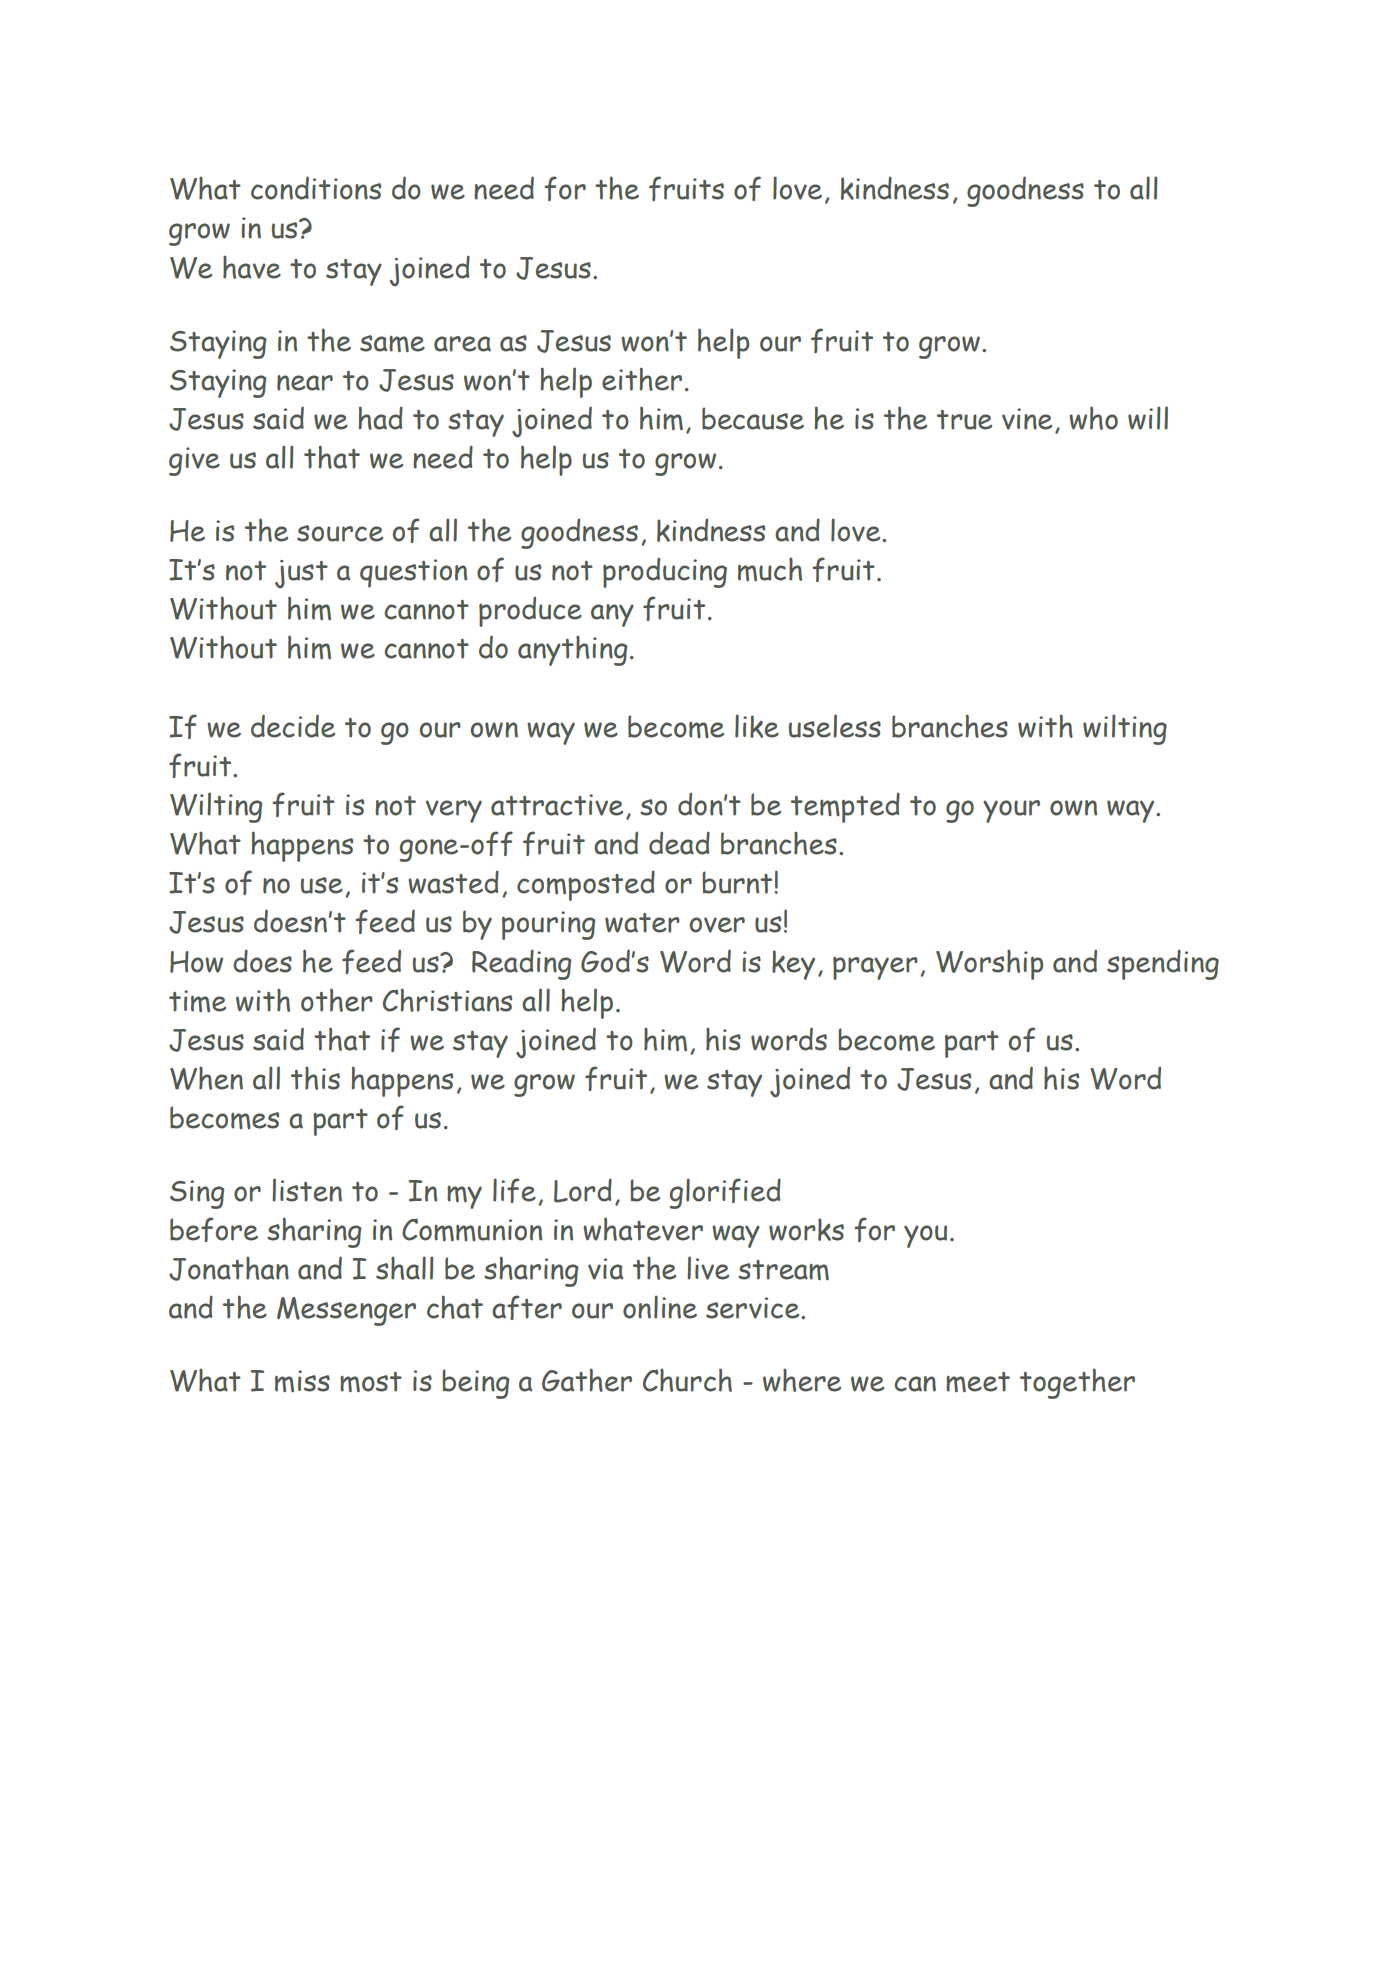 This screenshot has width=1393, height=1970. I want to click on producing, so click(665, 572).
